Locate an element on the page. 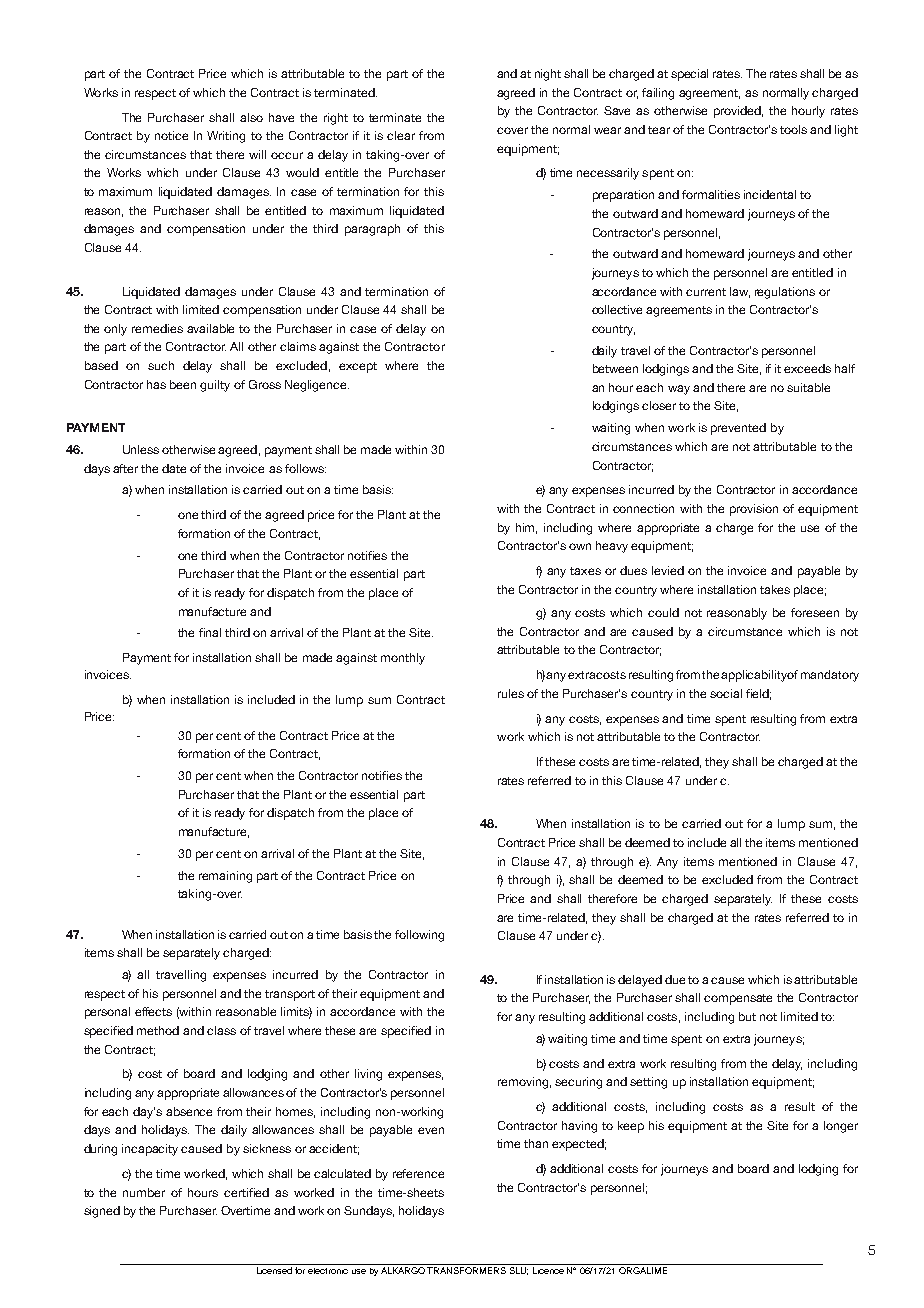 This page has height=1308, width=924. social is located at coordinates (726, 693).
